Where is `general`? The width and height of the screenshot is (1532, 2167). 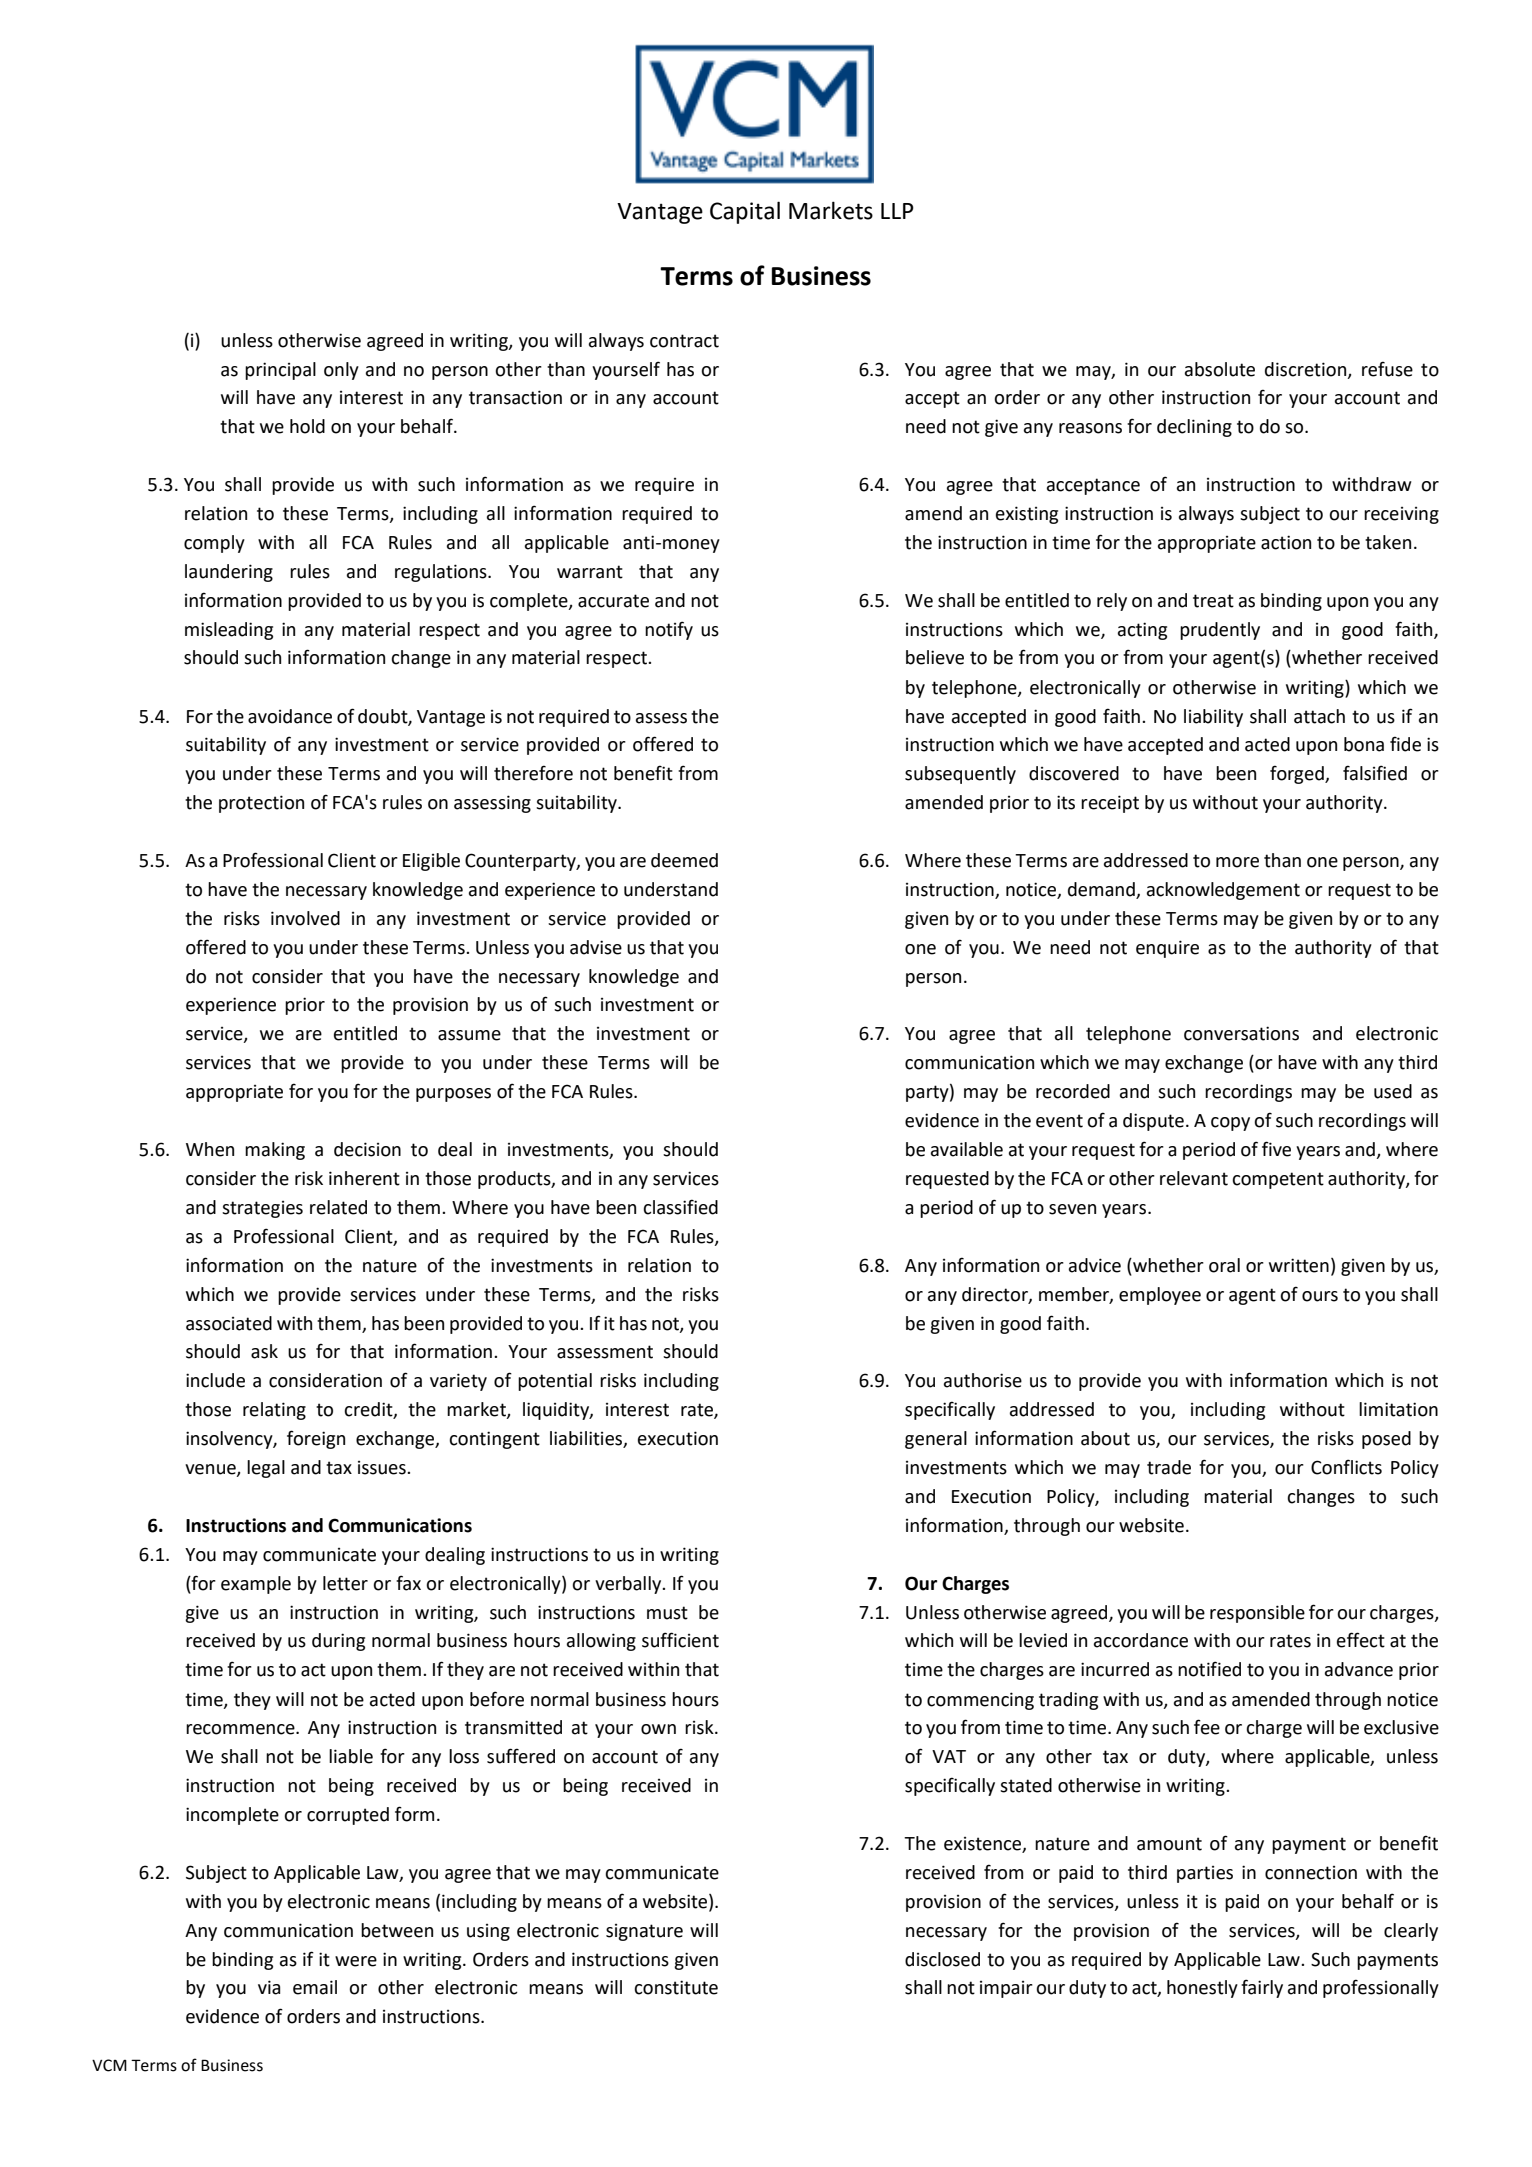 general is located at coordinates (936, 1440).
